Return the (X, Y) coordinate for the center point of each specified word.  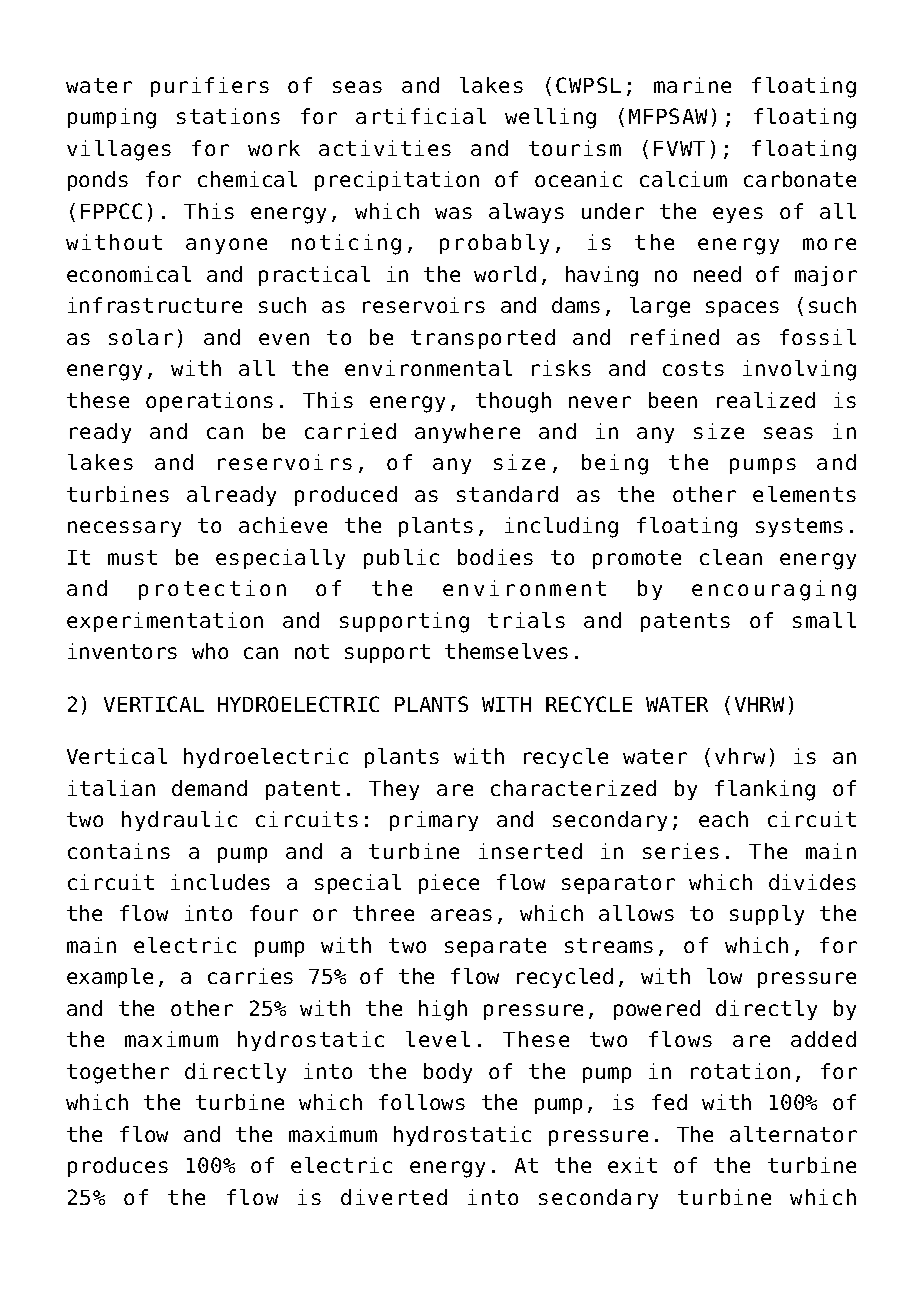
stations (228, 116)
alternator (793, 1134)
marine (692, 85)
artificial (421, 116)
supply (767, 915)
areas (461, 915)
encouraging (774, 590)
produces (118, 1167)
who (210, 651)
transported (483, 339)
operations (209, 402)
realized (766, 400)
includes (220, 882)
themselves (506, 651)
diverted (394, 1197)
